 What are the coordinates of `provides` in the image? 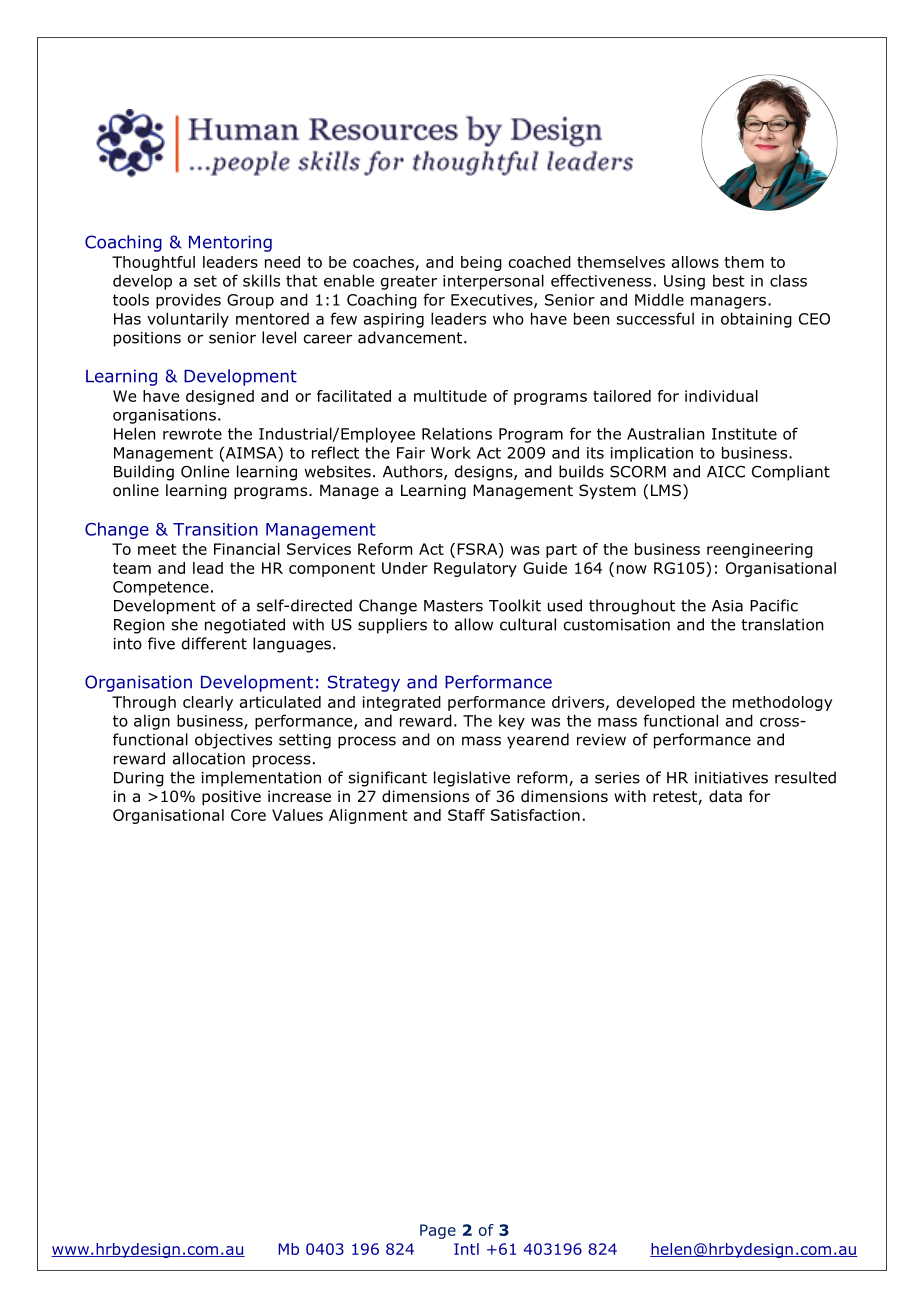 It's located at (188, 301).
